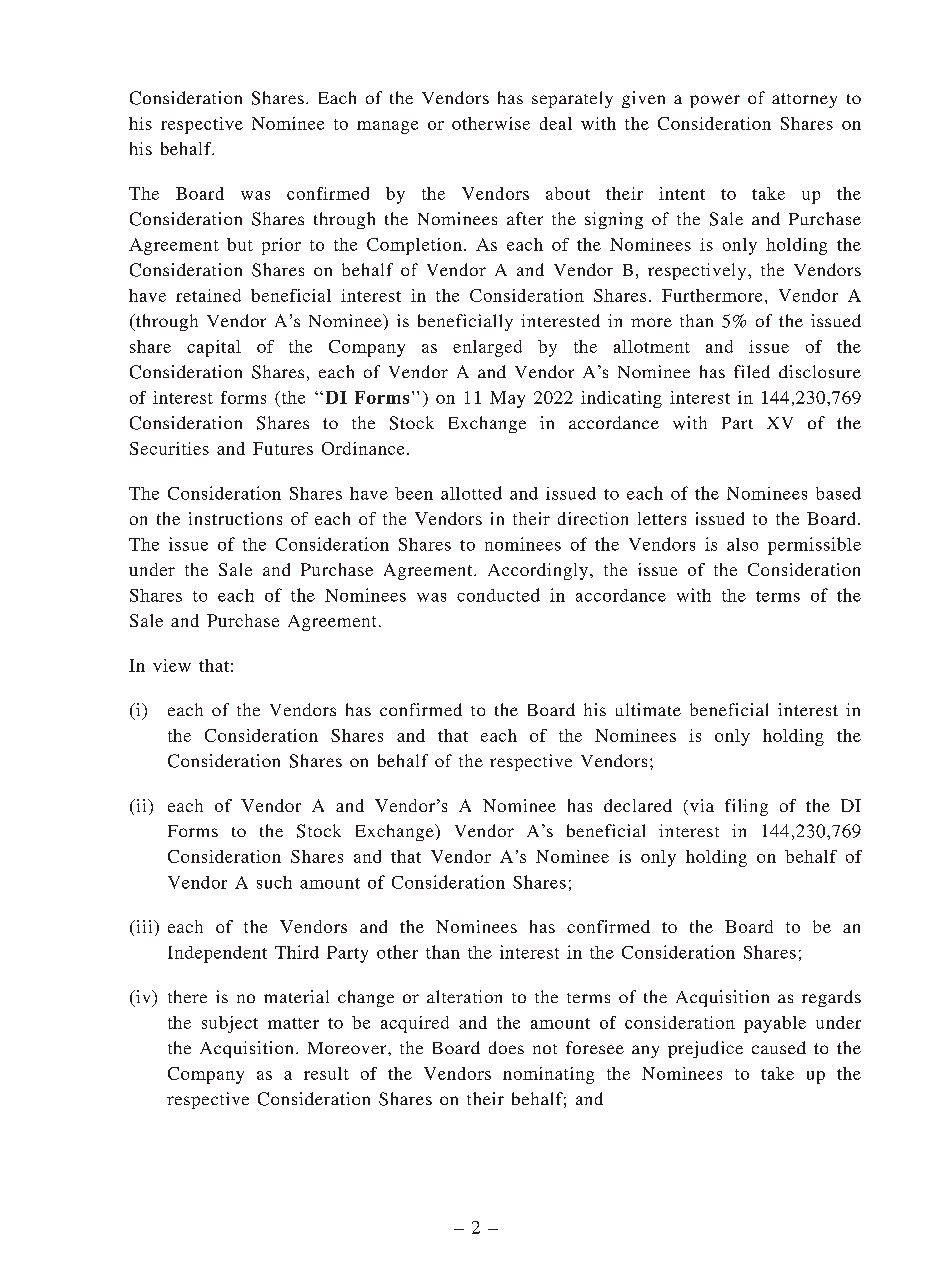 Image resolution: width=952 pixels, height=1270 pixels. I want to click on such, so click(274, 882).
